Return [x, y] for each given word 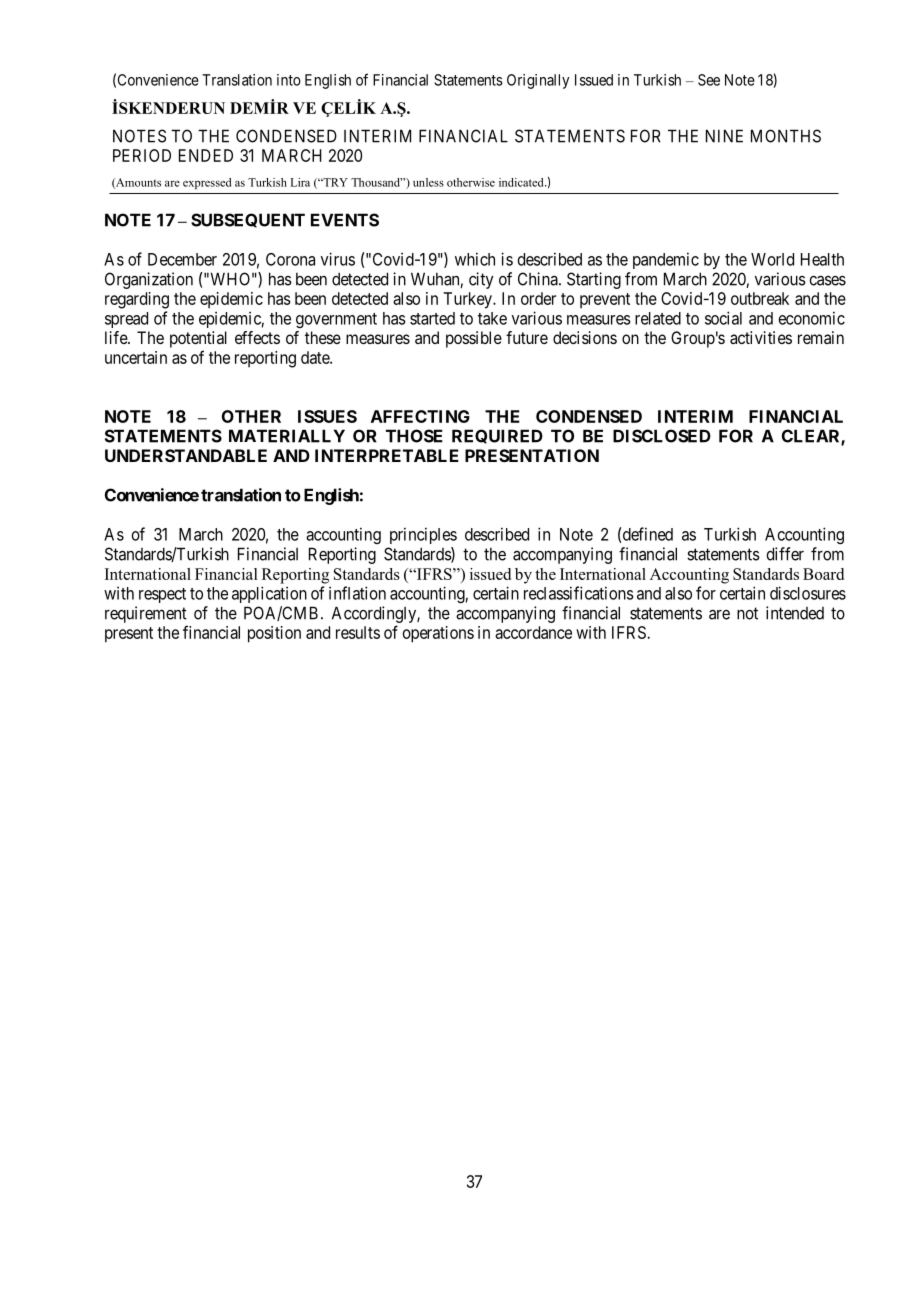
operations [438, 634]
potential [198, 339]
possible [474, 339]
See [709, 80]
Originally [538, 81]
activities [761, 337]
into [289, 80]
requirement [146, 614]
